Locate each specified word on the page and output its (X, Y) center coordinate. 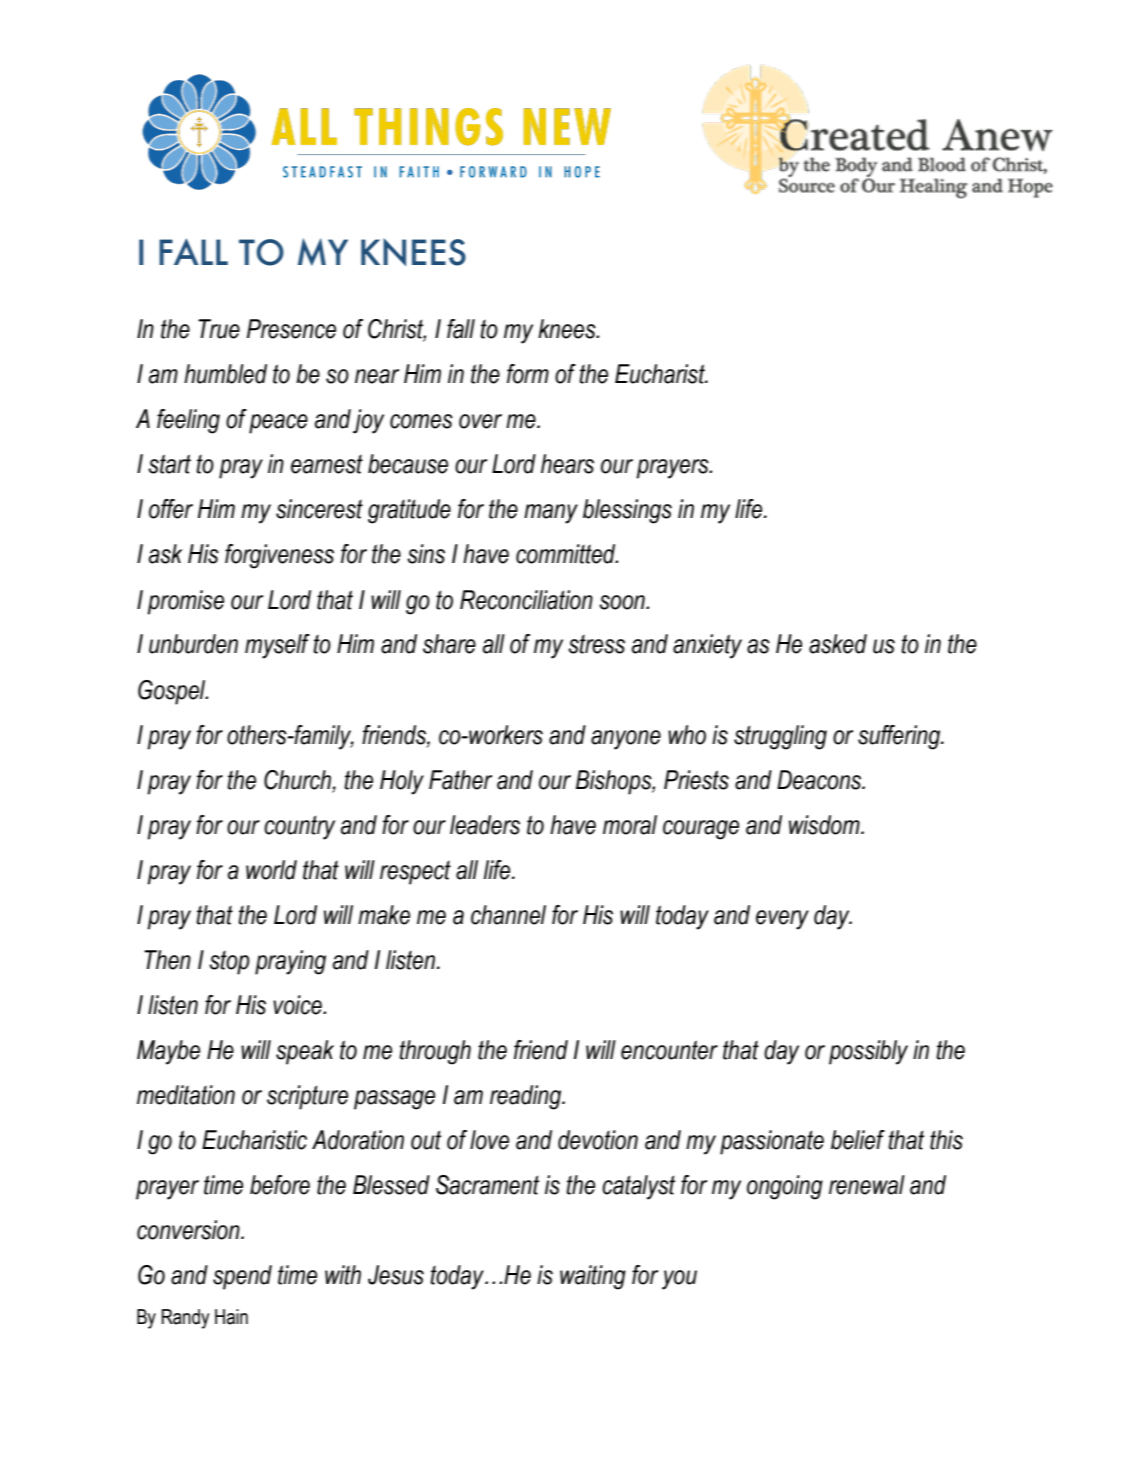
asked (838, 644)
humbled (225, 374)
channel (508, 915)
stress (596, 644)
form (528, 374)
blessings (627, 511)
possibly (868, 1052)
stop (229, 962)
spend (242, 1277)
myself (277, 646)
